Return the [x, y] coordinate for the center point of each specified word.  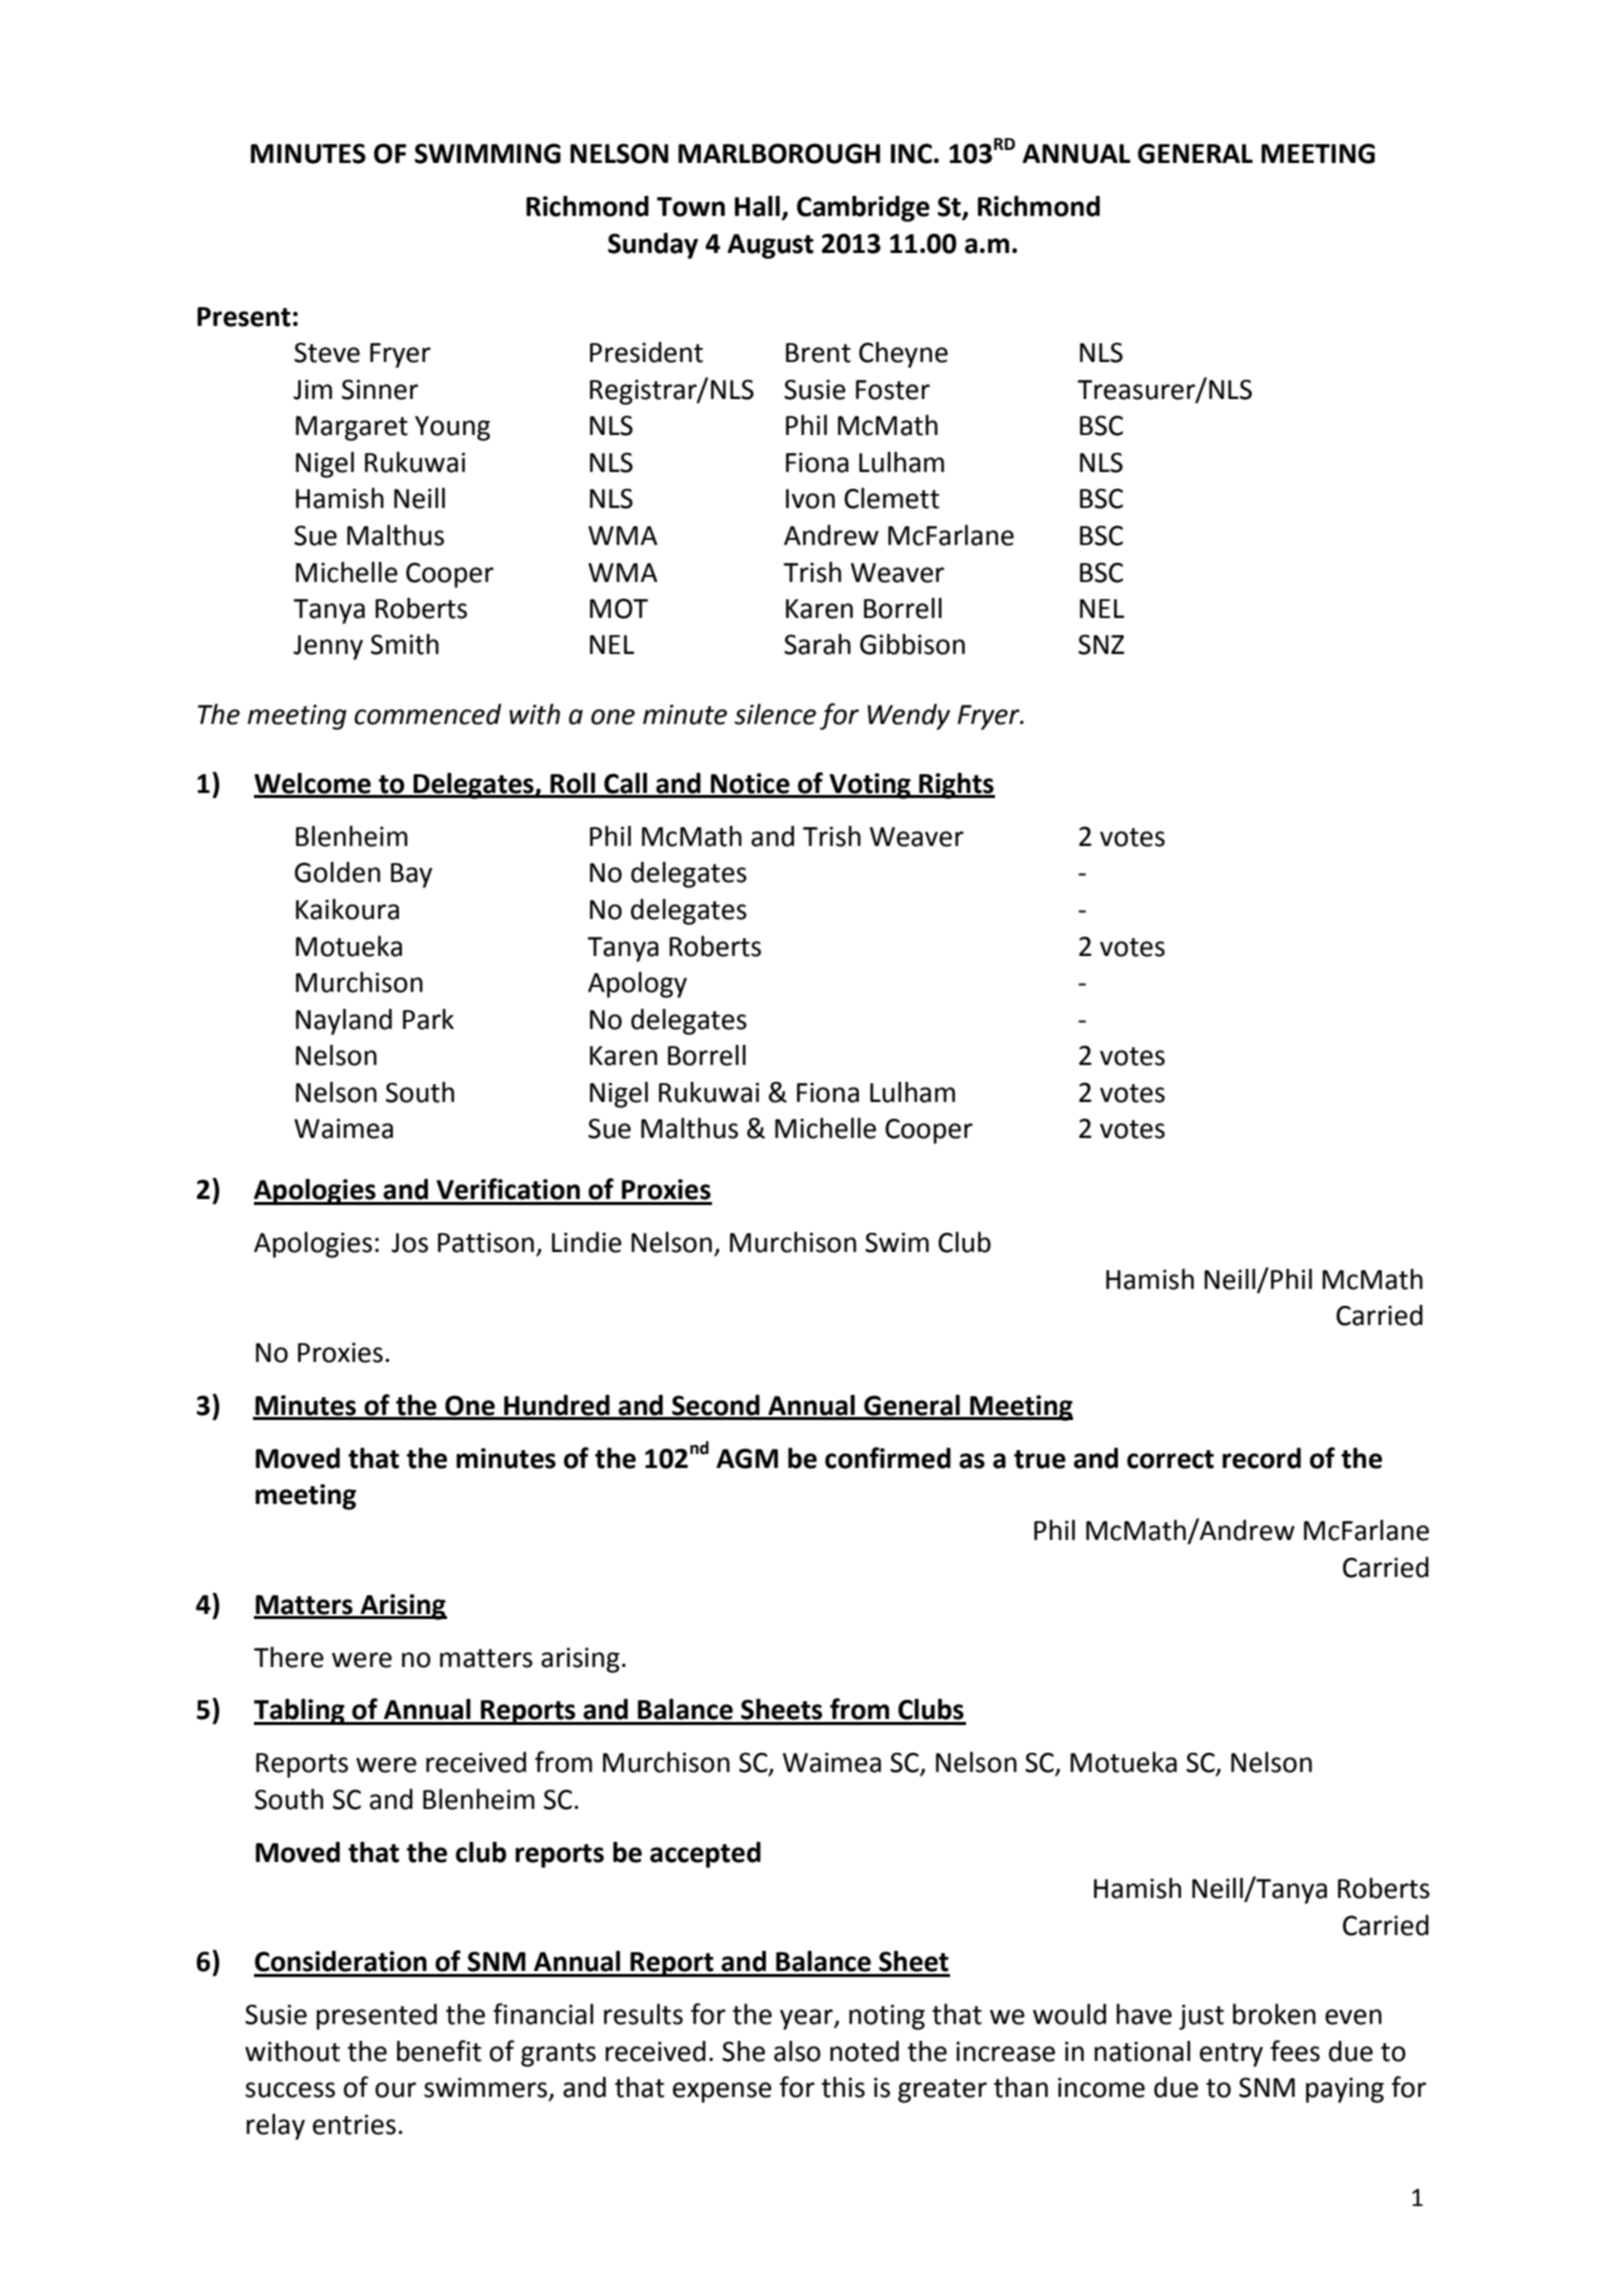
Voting [870, 786]
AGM [747, 1458]
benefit [439, 2051]
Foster [893, 390]
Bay [411, 875]
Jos [409, 1243]
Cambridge [863, 208]
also [797, 2051]
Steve [327, 352]
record [1261, 1458]
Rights [956, 785]
